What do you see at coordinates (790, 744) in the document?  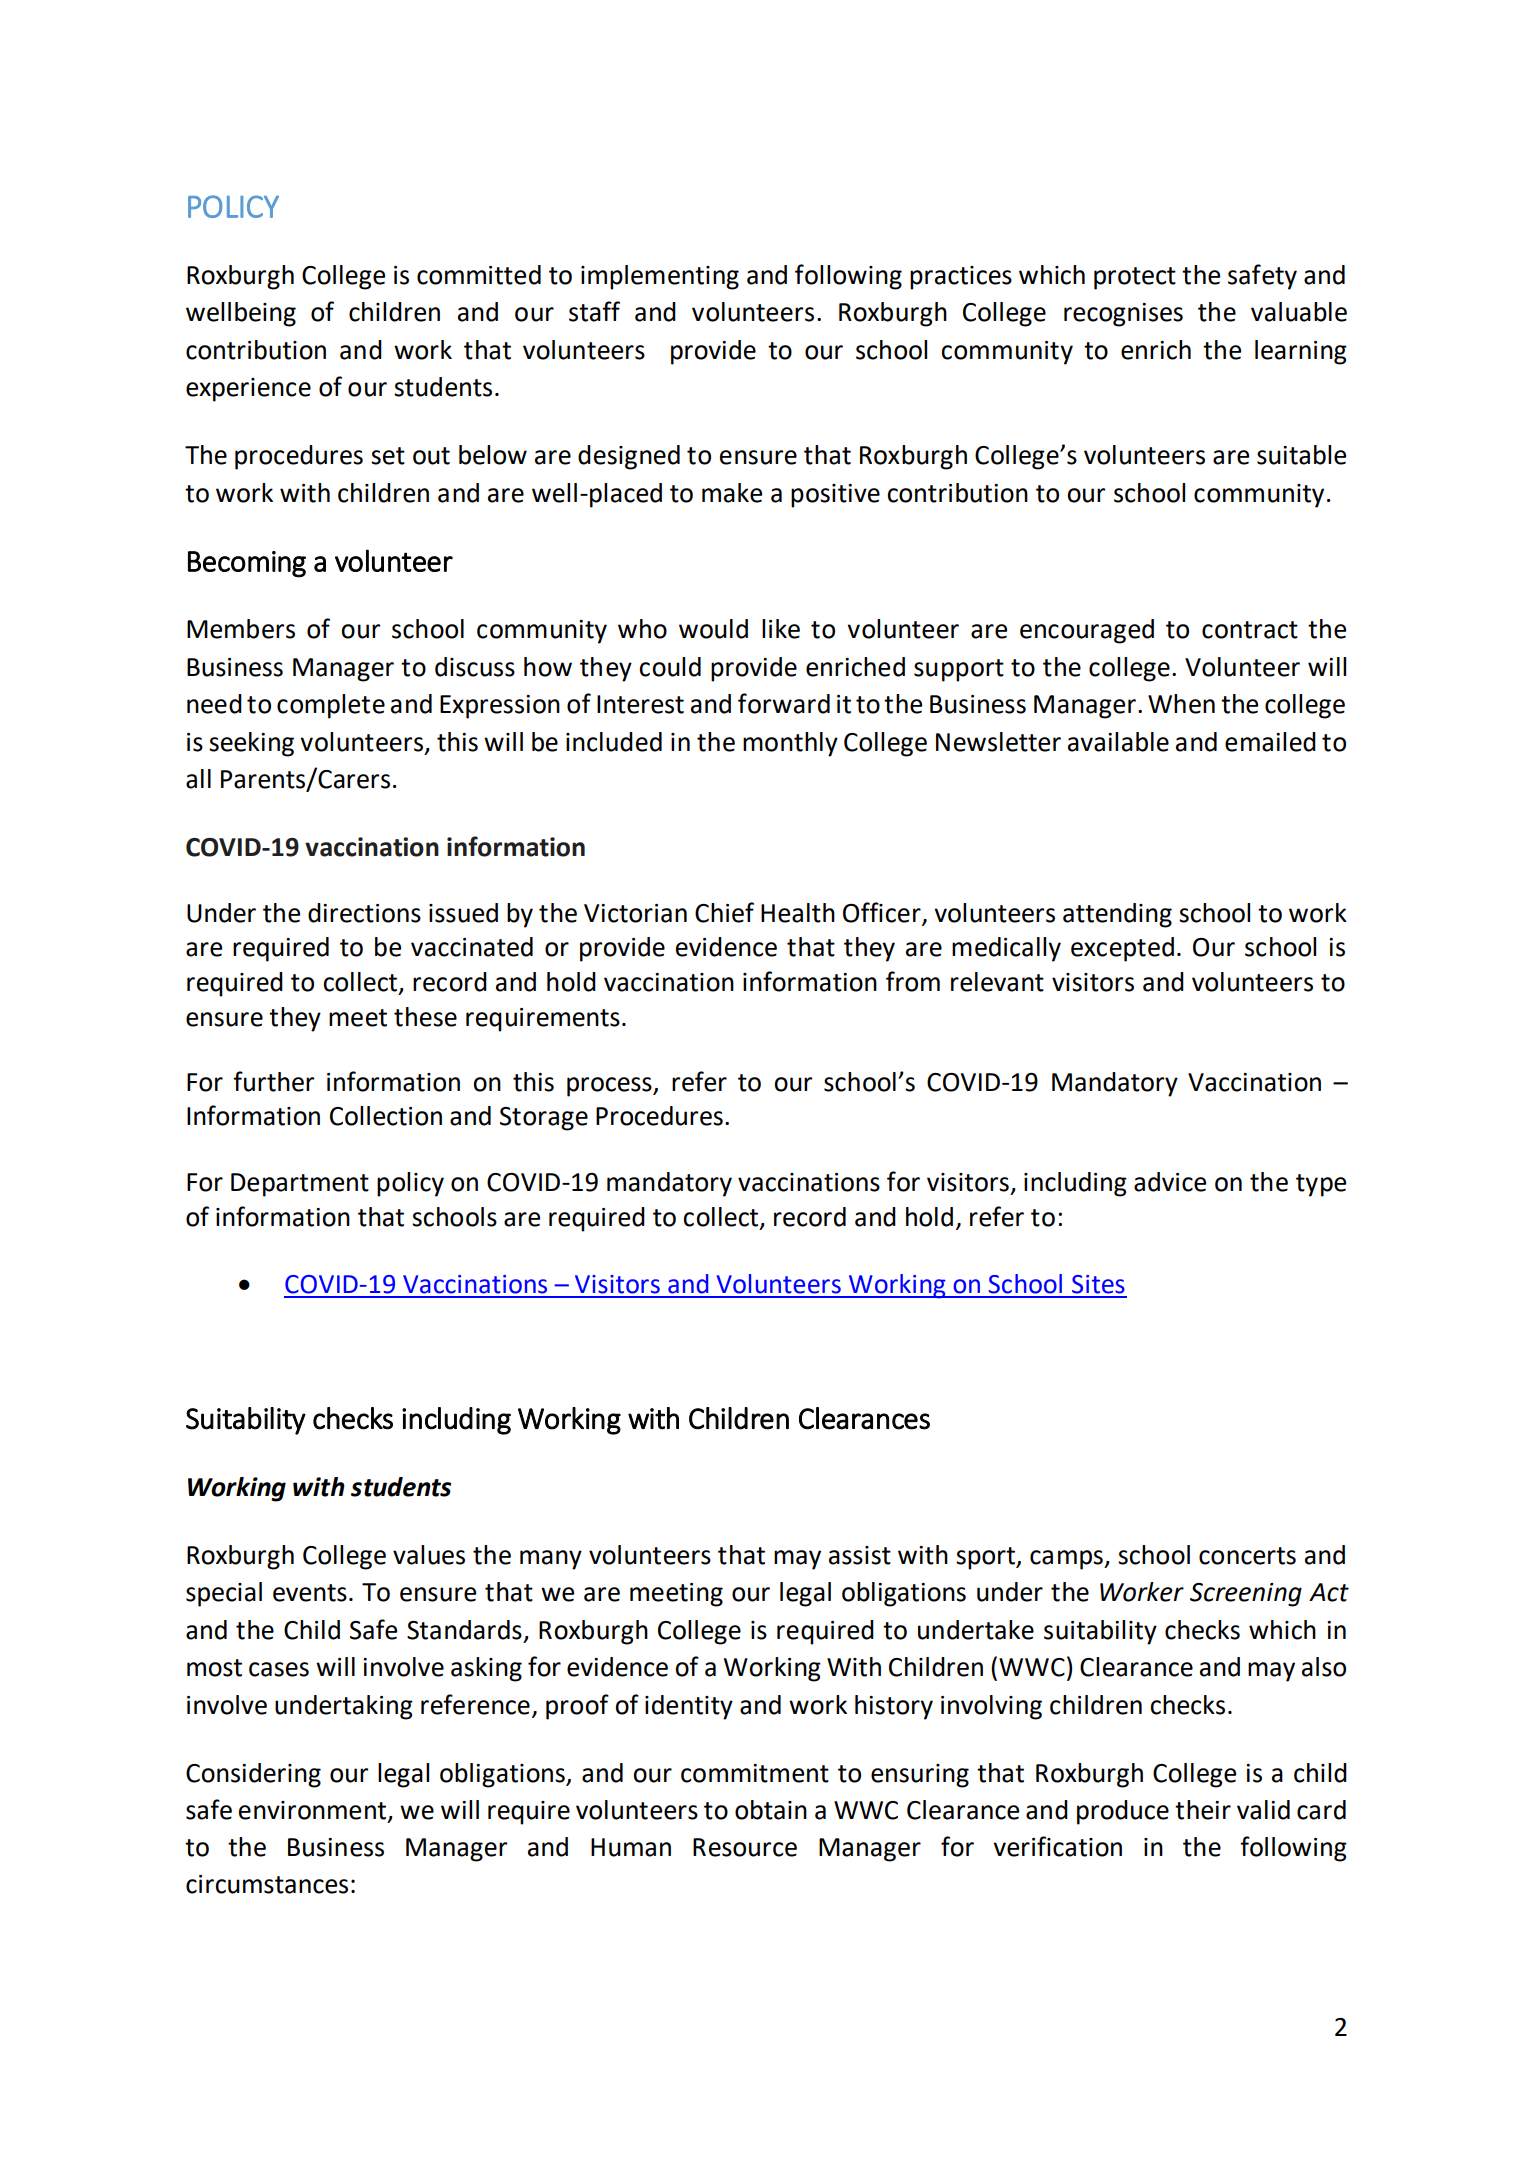 I see `monthly` at bounding box center [790, 744].
